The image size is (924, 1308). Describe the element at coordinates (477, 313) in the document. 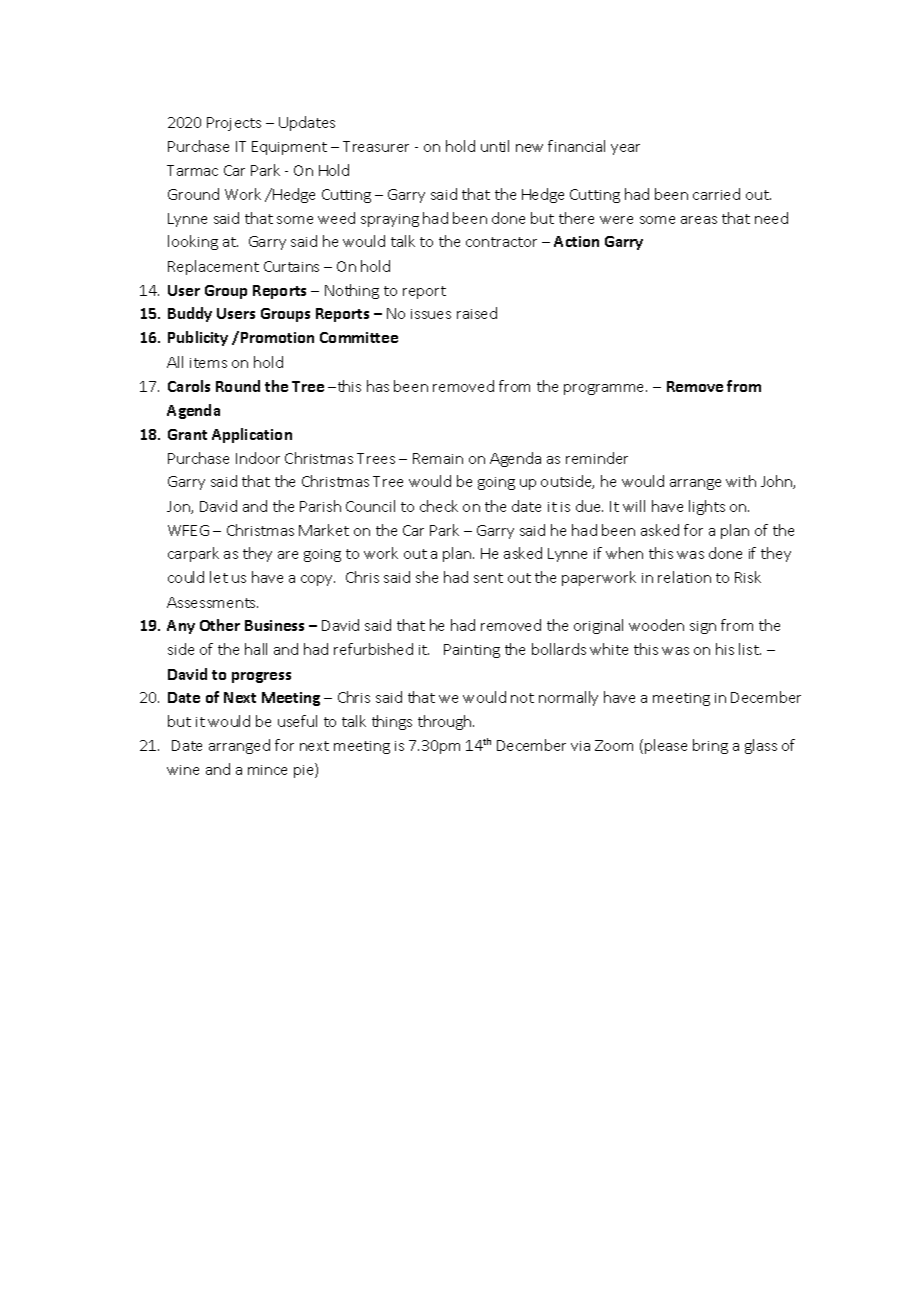

I see `raised` at that location.
